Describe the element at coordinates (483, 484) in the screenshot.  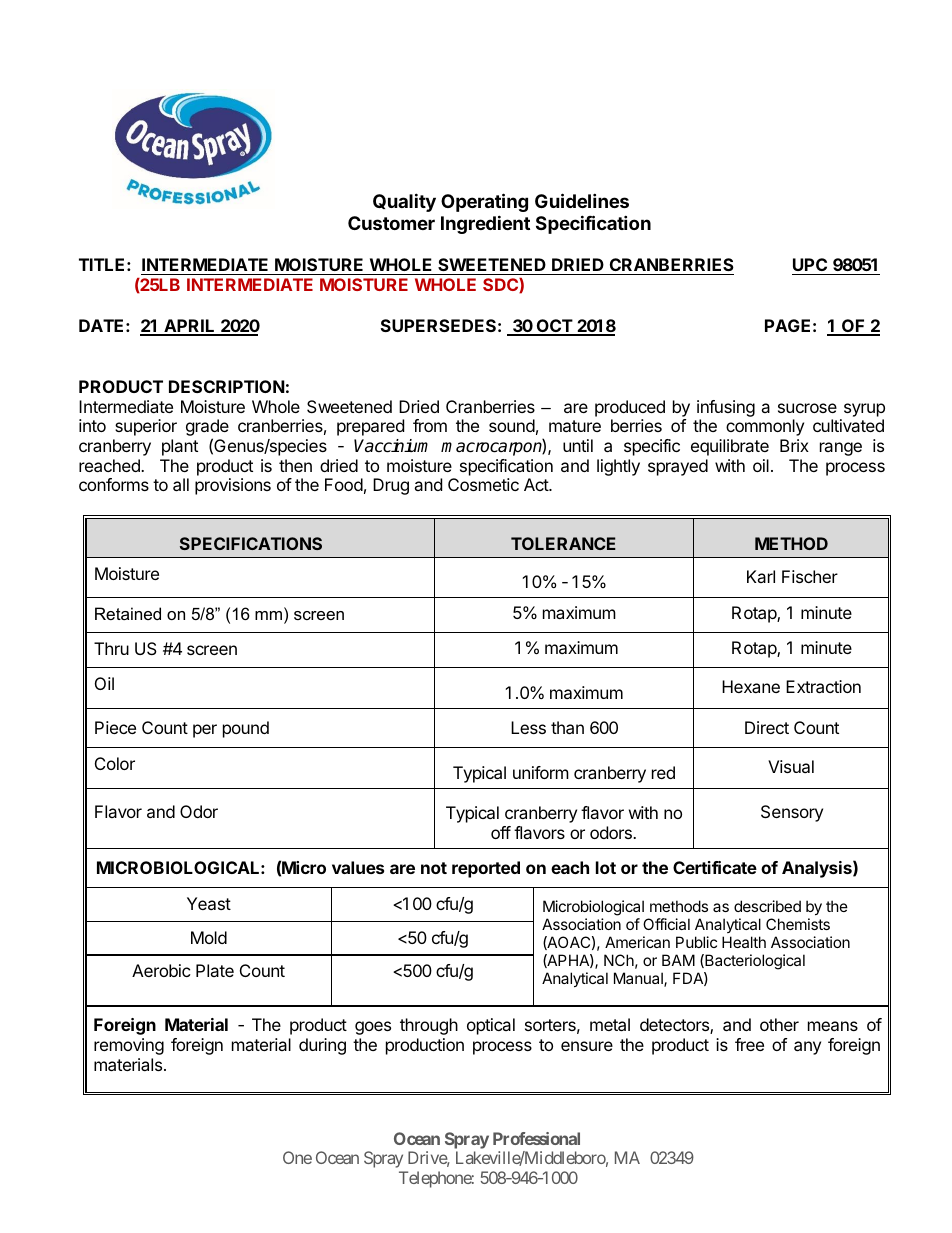
I see `Cosmetic` at that location.
